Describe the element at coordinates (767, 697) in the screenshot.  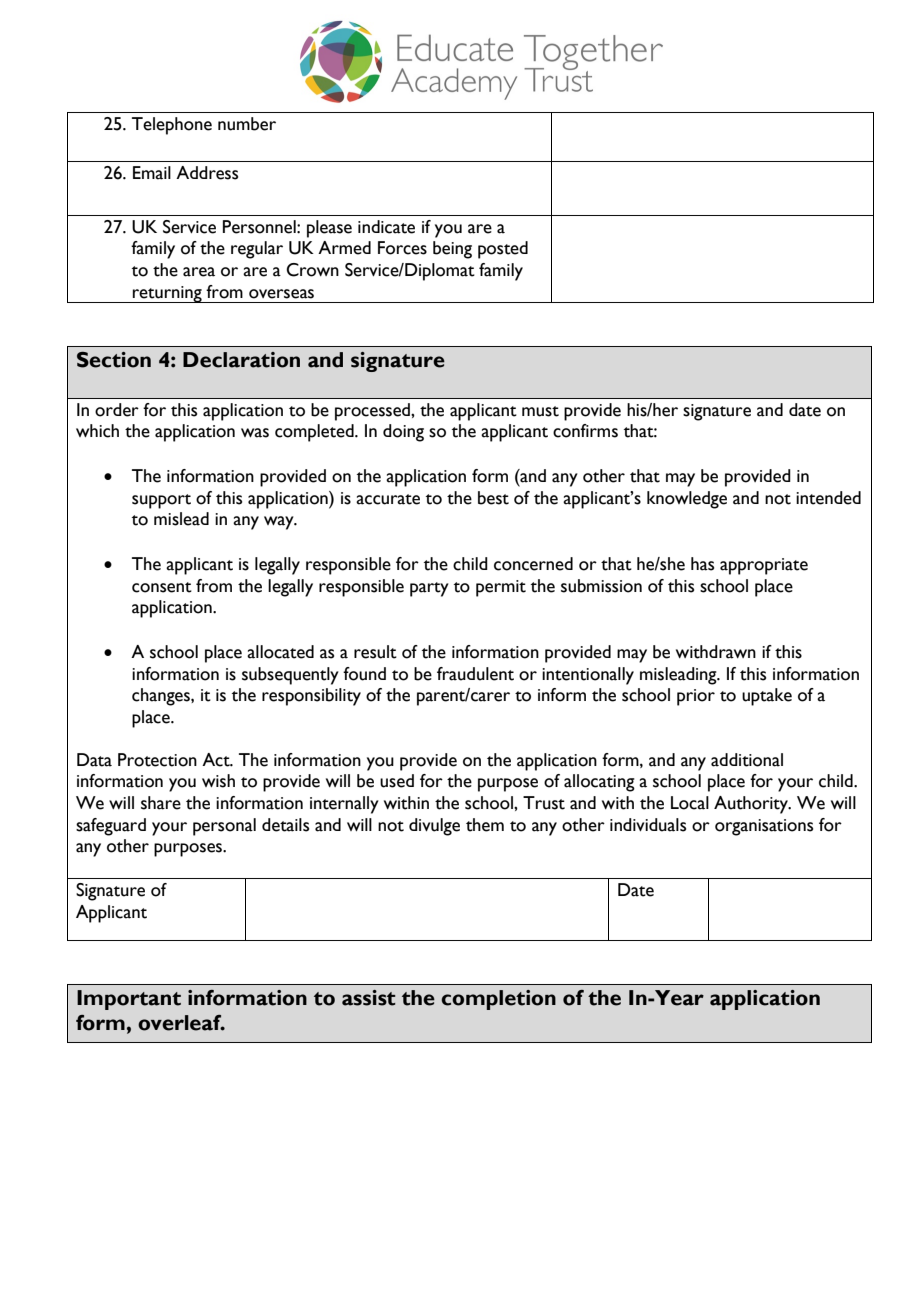
I see `uptake` at that location.
